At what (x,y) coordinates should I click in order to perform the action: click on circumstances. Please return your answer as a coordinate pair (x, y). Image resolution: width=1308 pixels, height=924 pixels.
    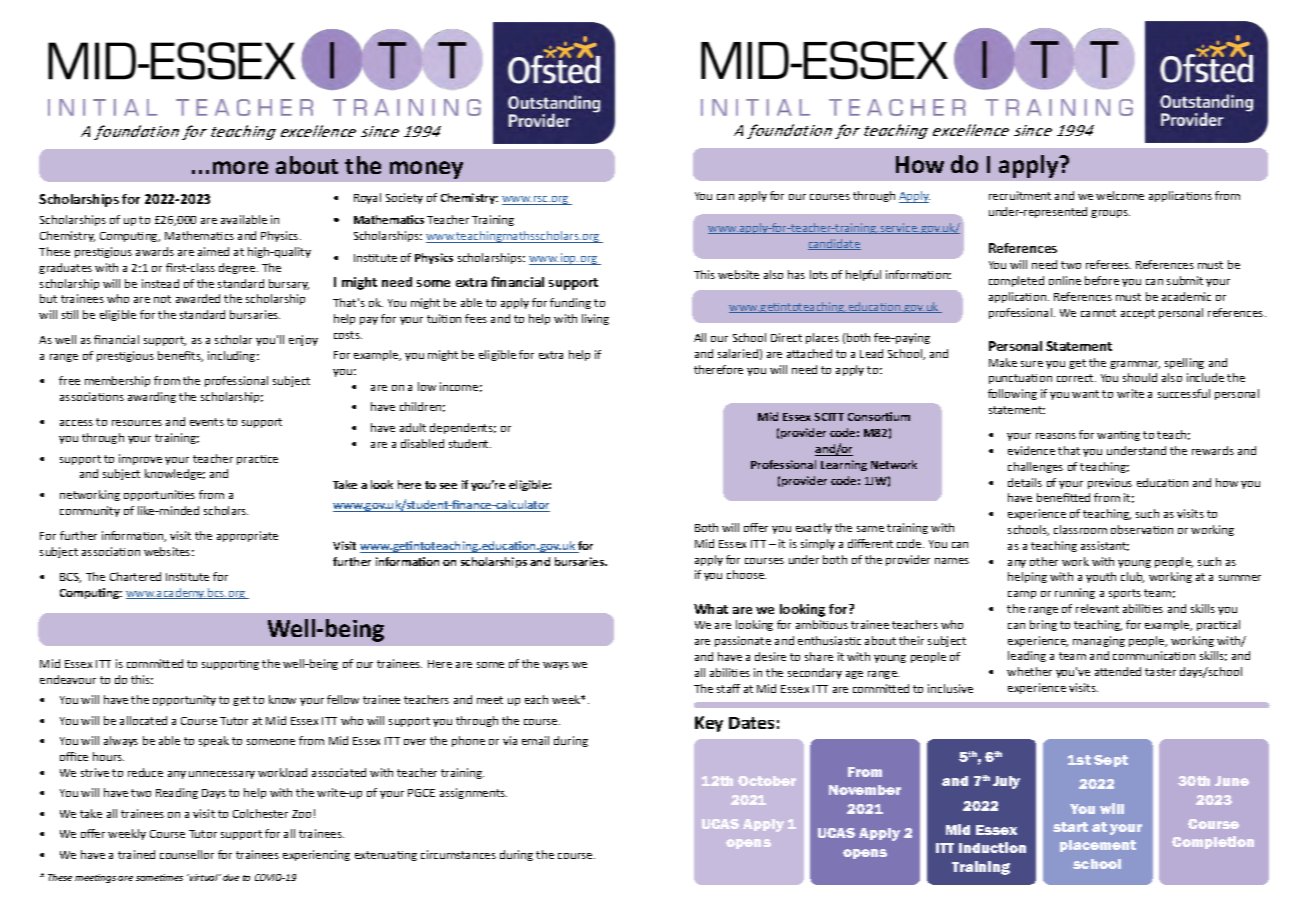
    Looking at the image, I should click on (458, 854).
